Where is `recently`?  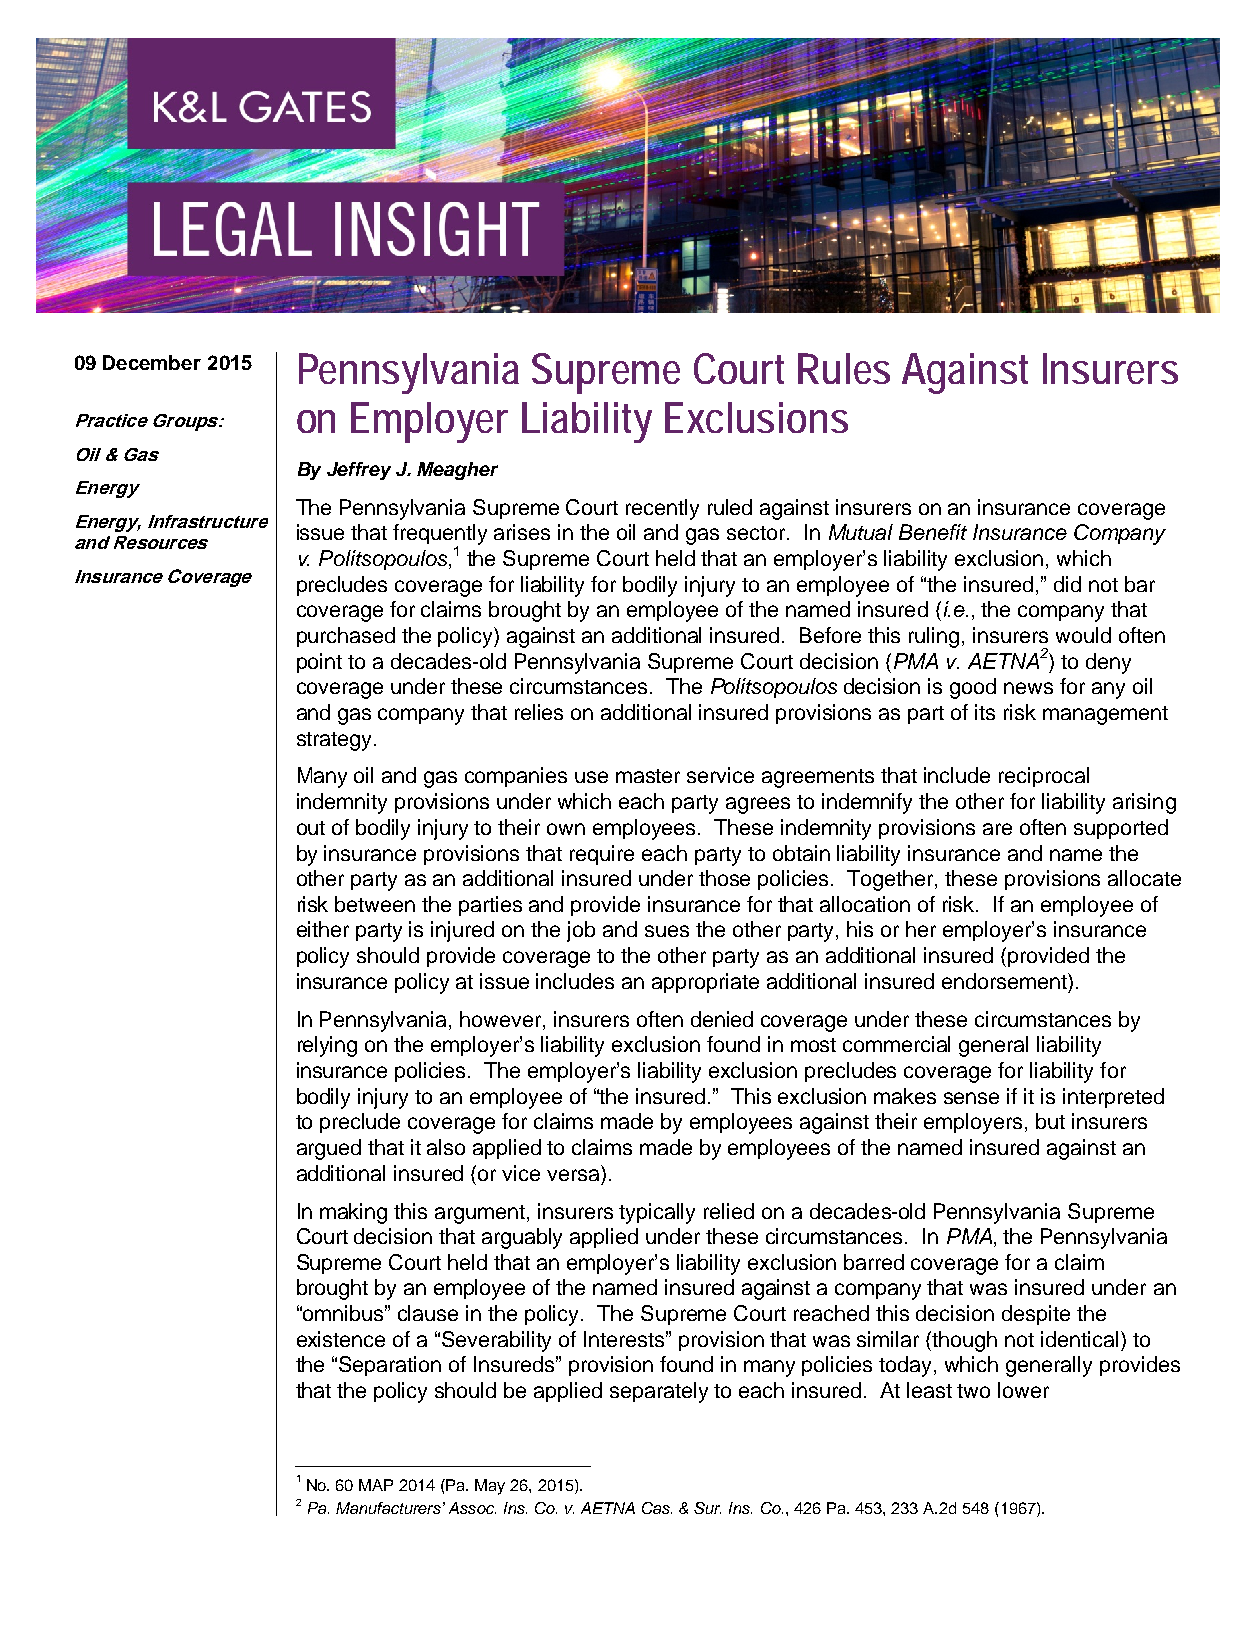 recently is located at coordinates (662, 509).
